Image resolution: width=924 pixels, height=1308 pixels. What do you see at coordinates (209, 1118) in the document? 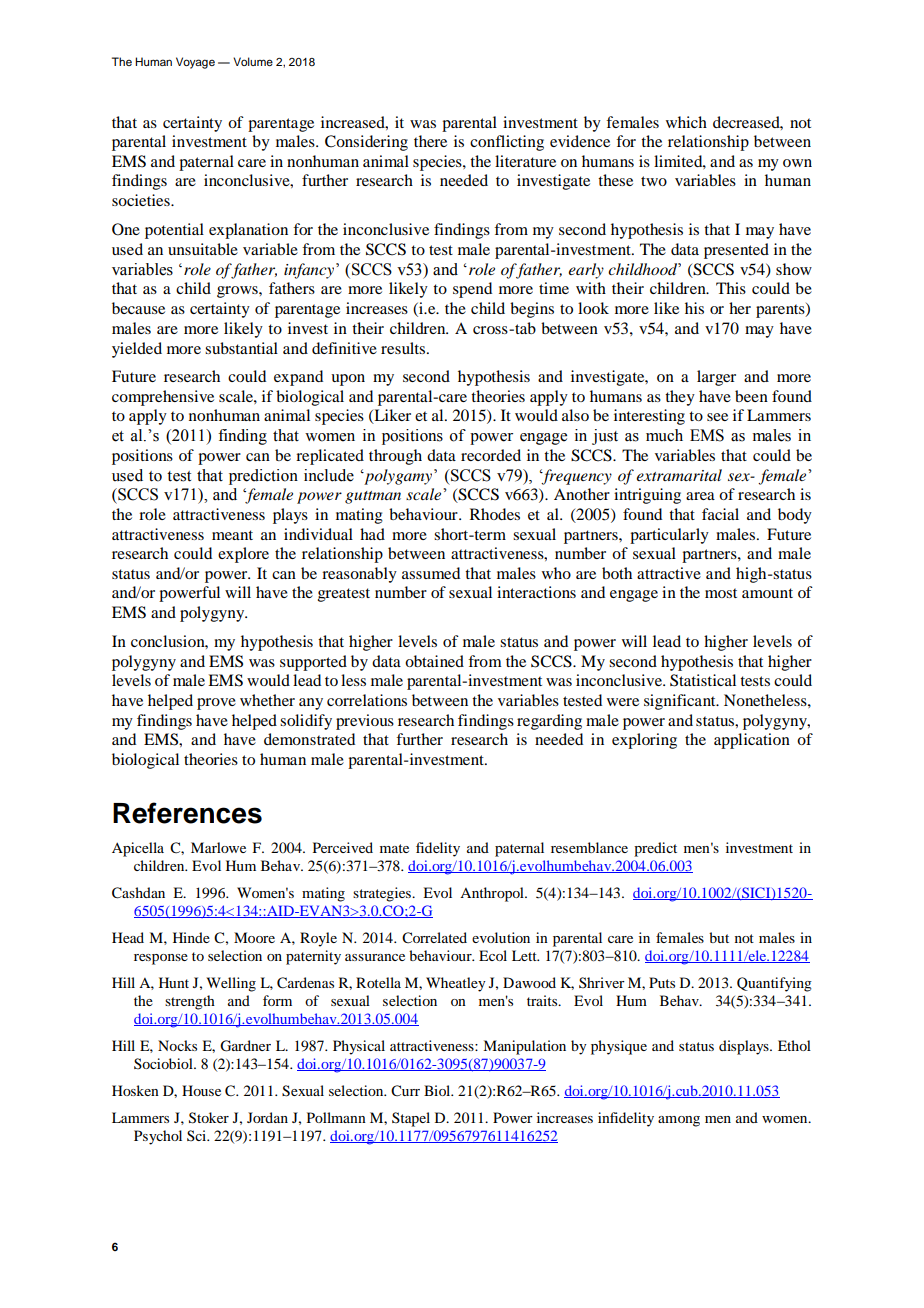
I see `Stoker` at bounding box center [209, 1118].
